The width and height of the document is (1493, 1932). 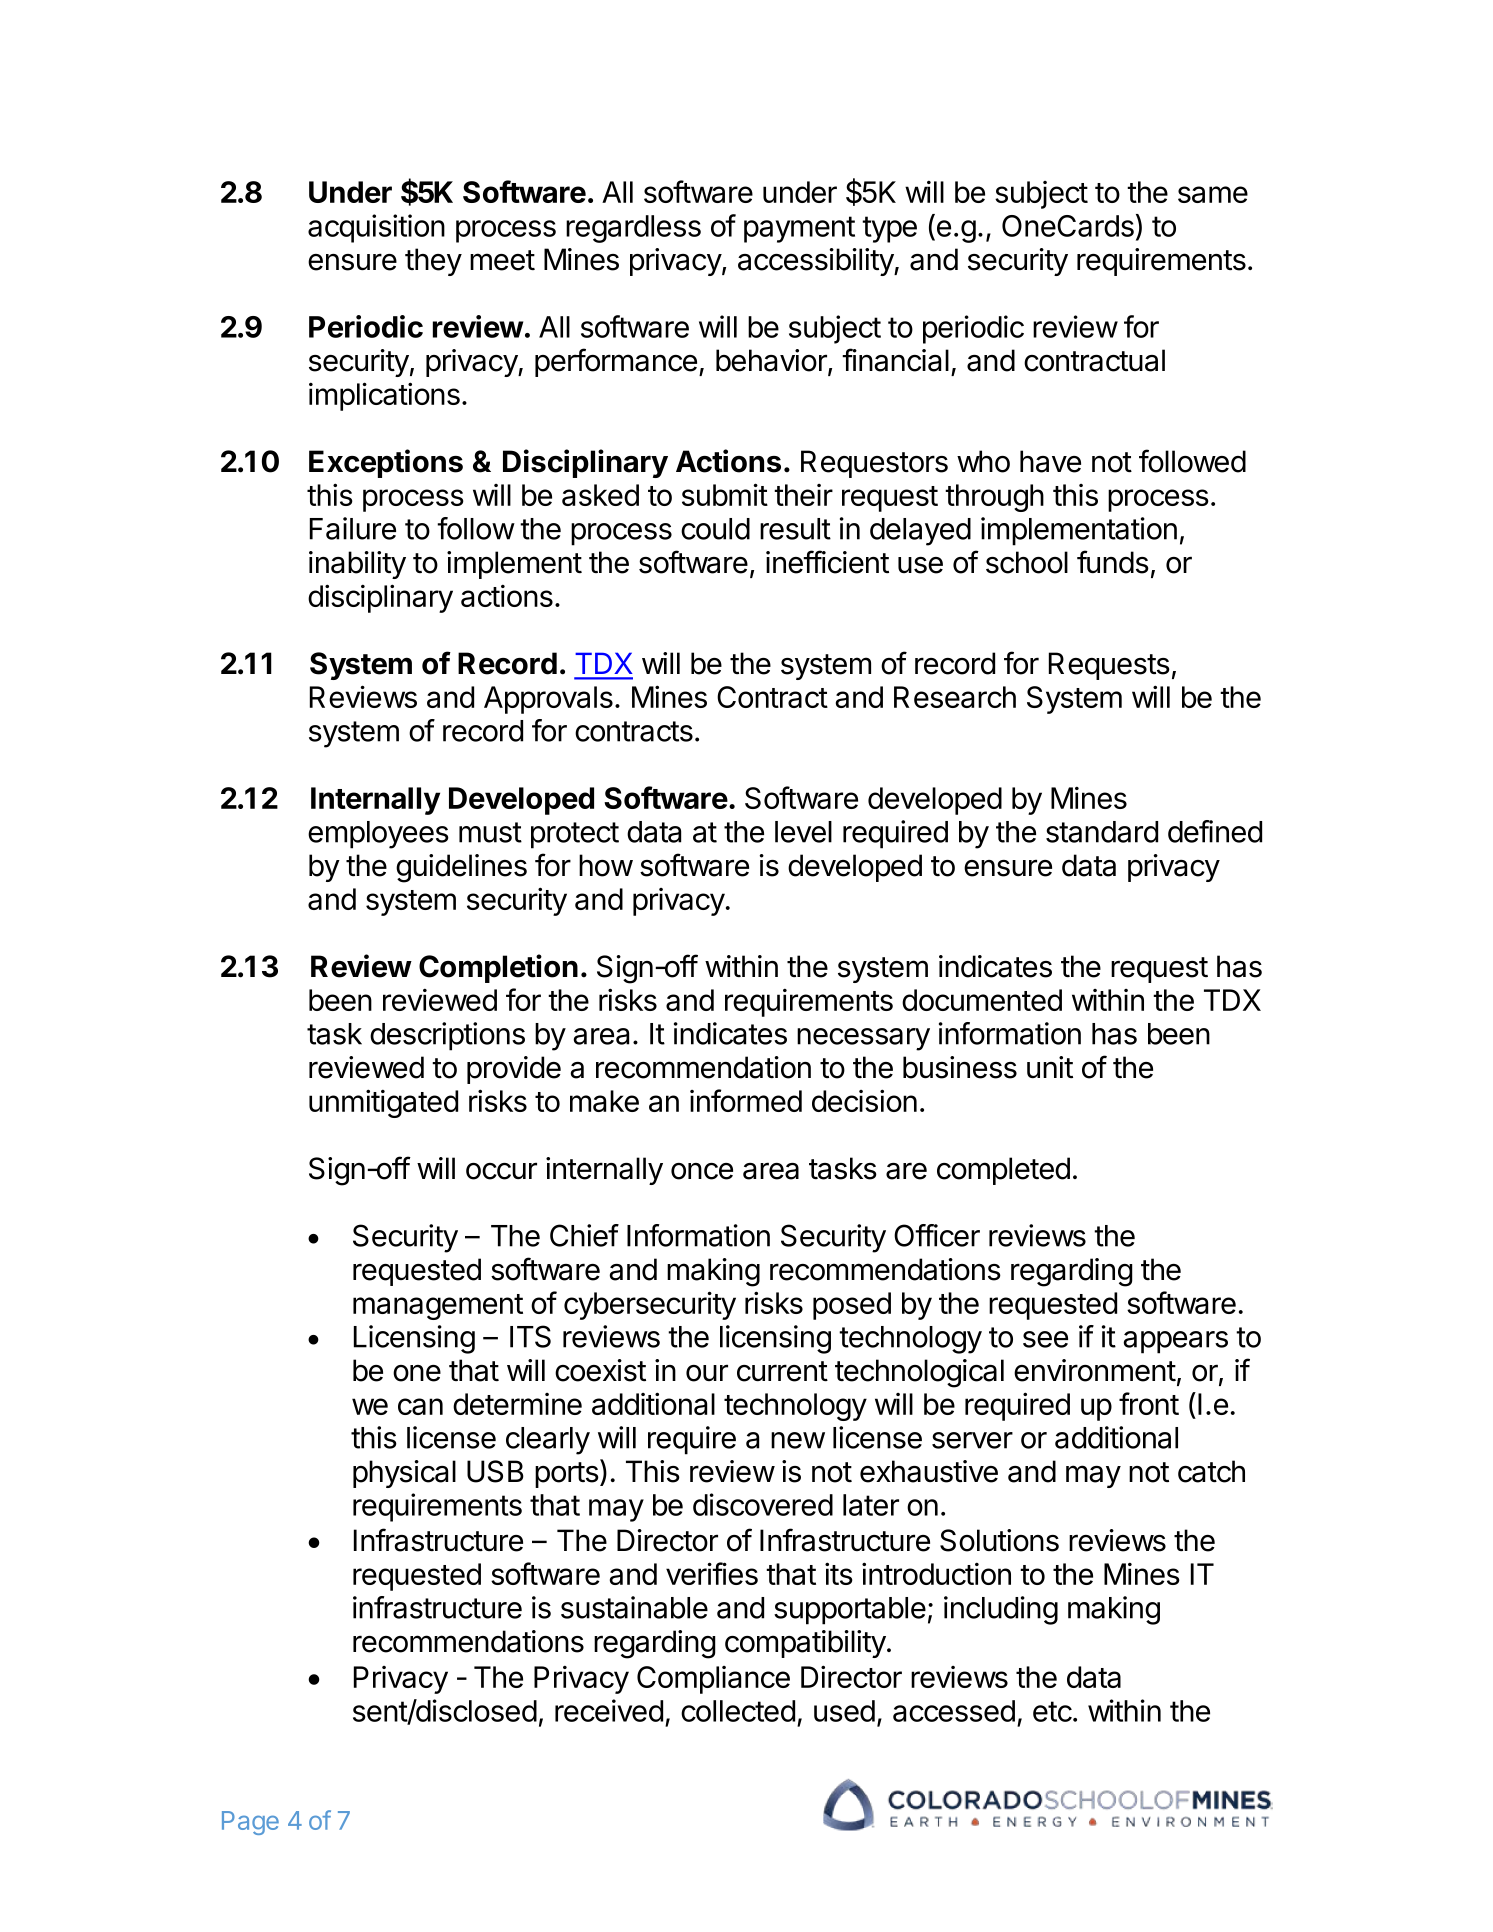 What do you see at coordinates (376, 228) in the document?
I see `acquisition` at bounding box center [376, 228].
